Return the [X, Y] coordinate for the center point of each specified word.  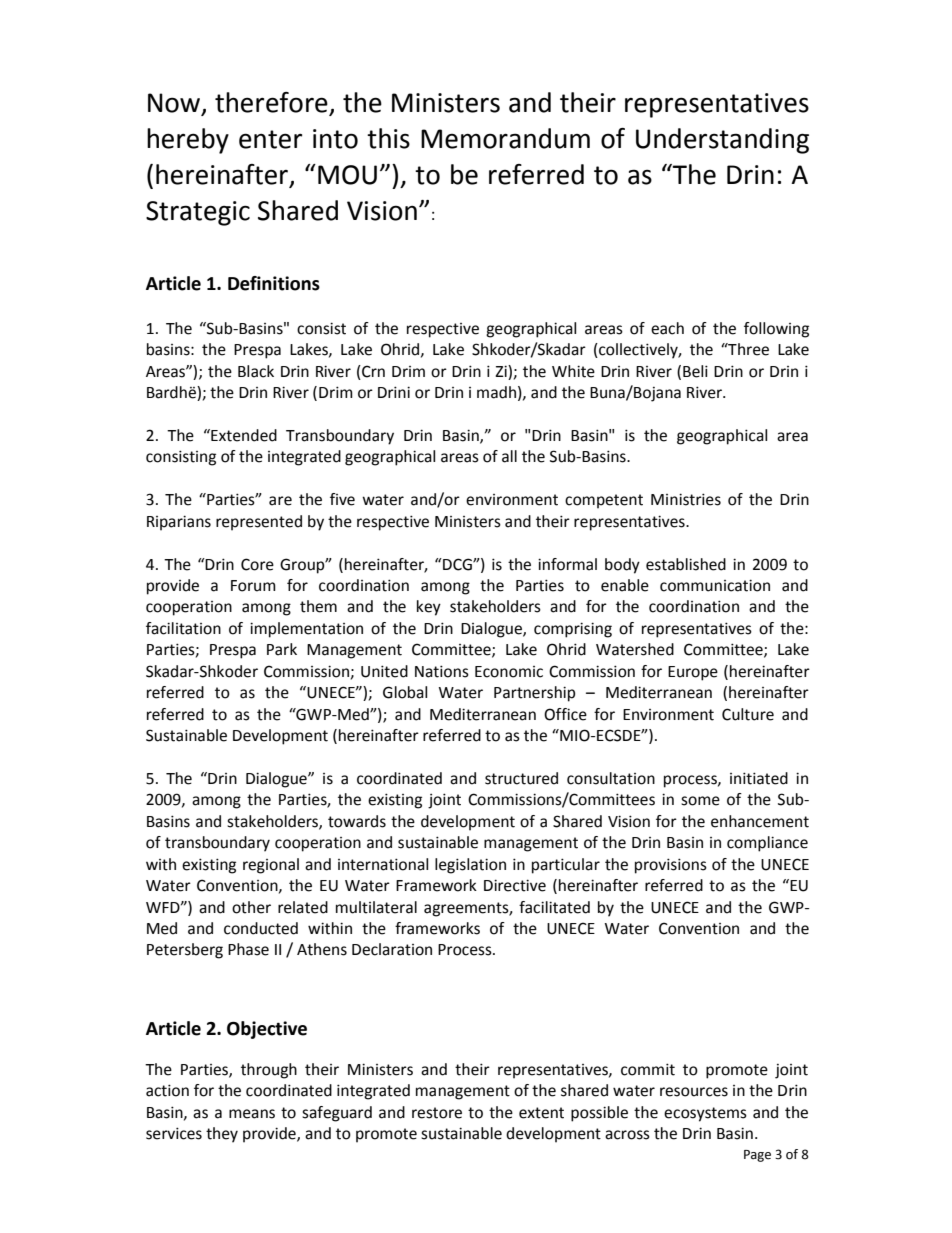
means [252, 1114]
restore [437, 1113]
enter [270, 139]
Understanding [722, 141]
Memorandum [505, 138]
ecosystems [705, 1114]
